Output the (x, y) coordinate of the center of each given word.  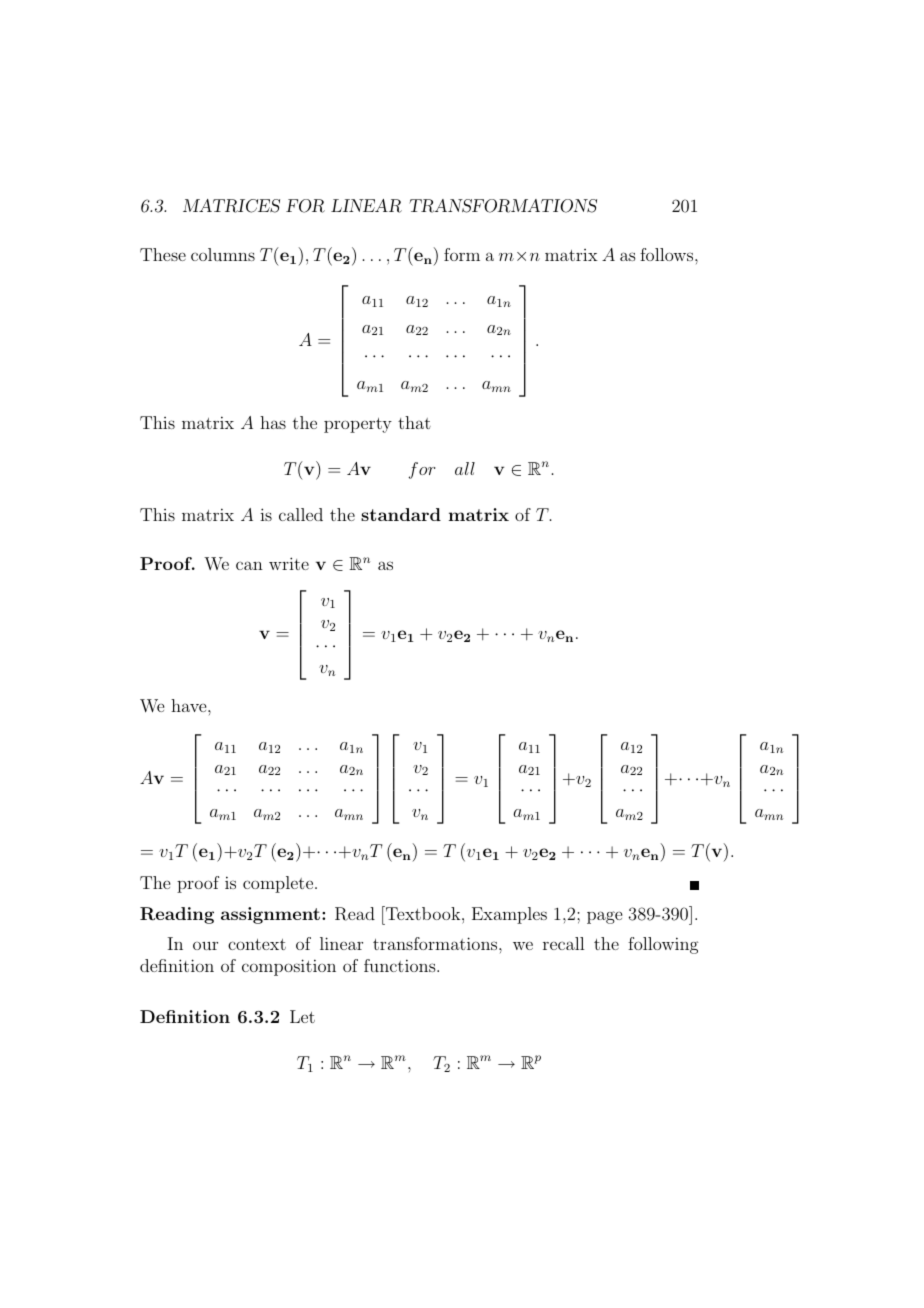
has (273, 422)
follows (668, 254)
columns (223, 254)
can (249, 565)
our (205, 946)
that (414, 422)
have (190, 705)
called (301, 514)
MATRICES (231, 206)
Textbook (423, 913)
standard (401, 514)
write (289, 563)
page (604, 917)
